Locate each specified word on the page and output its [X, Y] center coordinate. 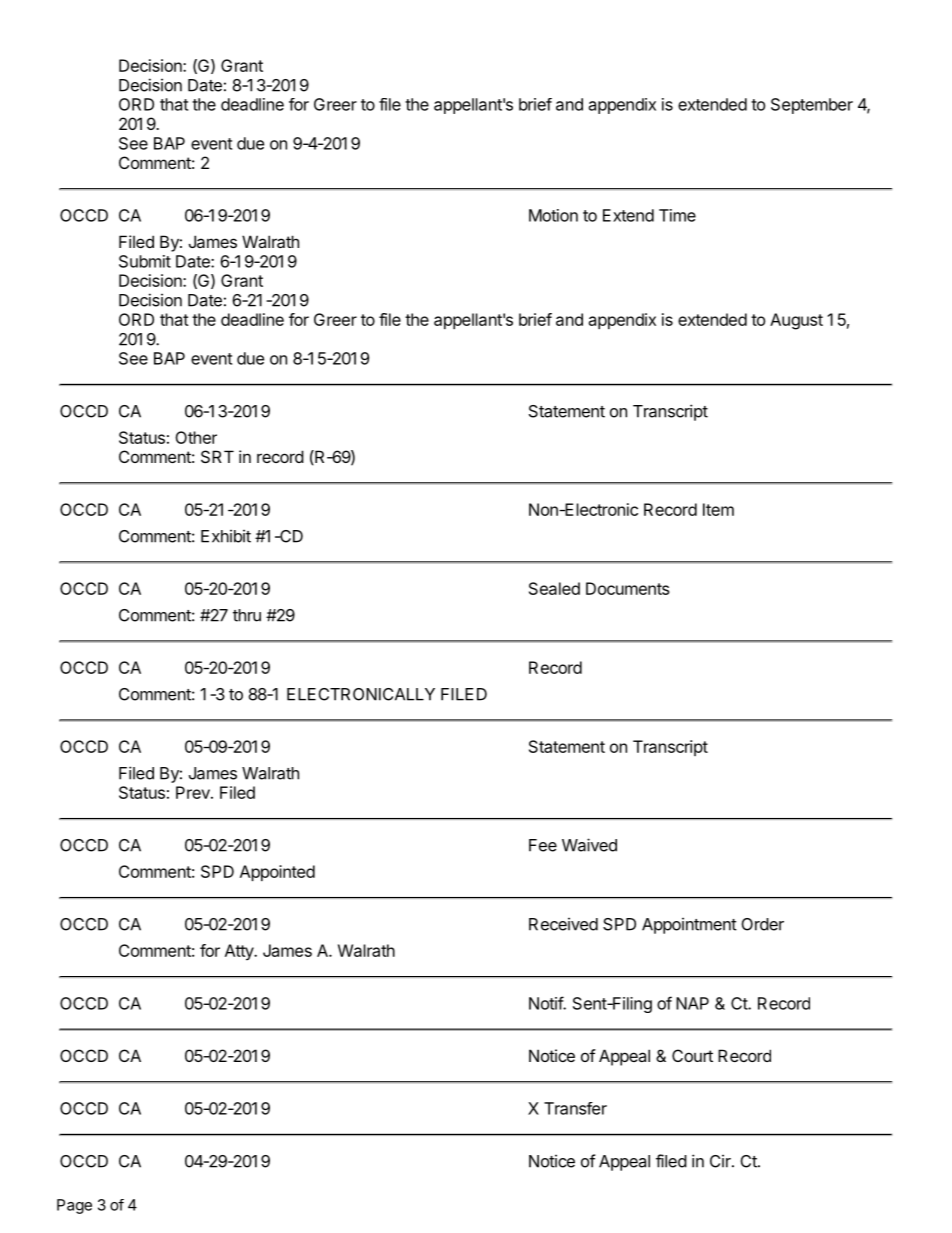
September [812, 106]
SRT [217, 456]
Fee [543, 845]
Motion [553, 215]
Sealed [554, 588]
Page [74, 1206]
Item [718, 509]
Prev [194, 792]
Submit [145, 261]
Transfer [575, 1108]
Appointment [689, 925]
